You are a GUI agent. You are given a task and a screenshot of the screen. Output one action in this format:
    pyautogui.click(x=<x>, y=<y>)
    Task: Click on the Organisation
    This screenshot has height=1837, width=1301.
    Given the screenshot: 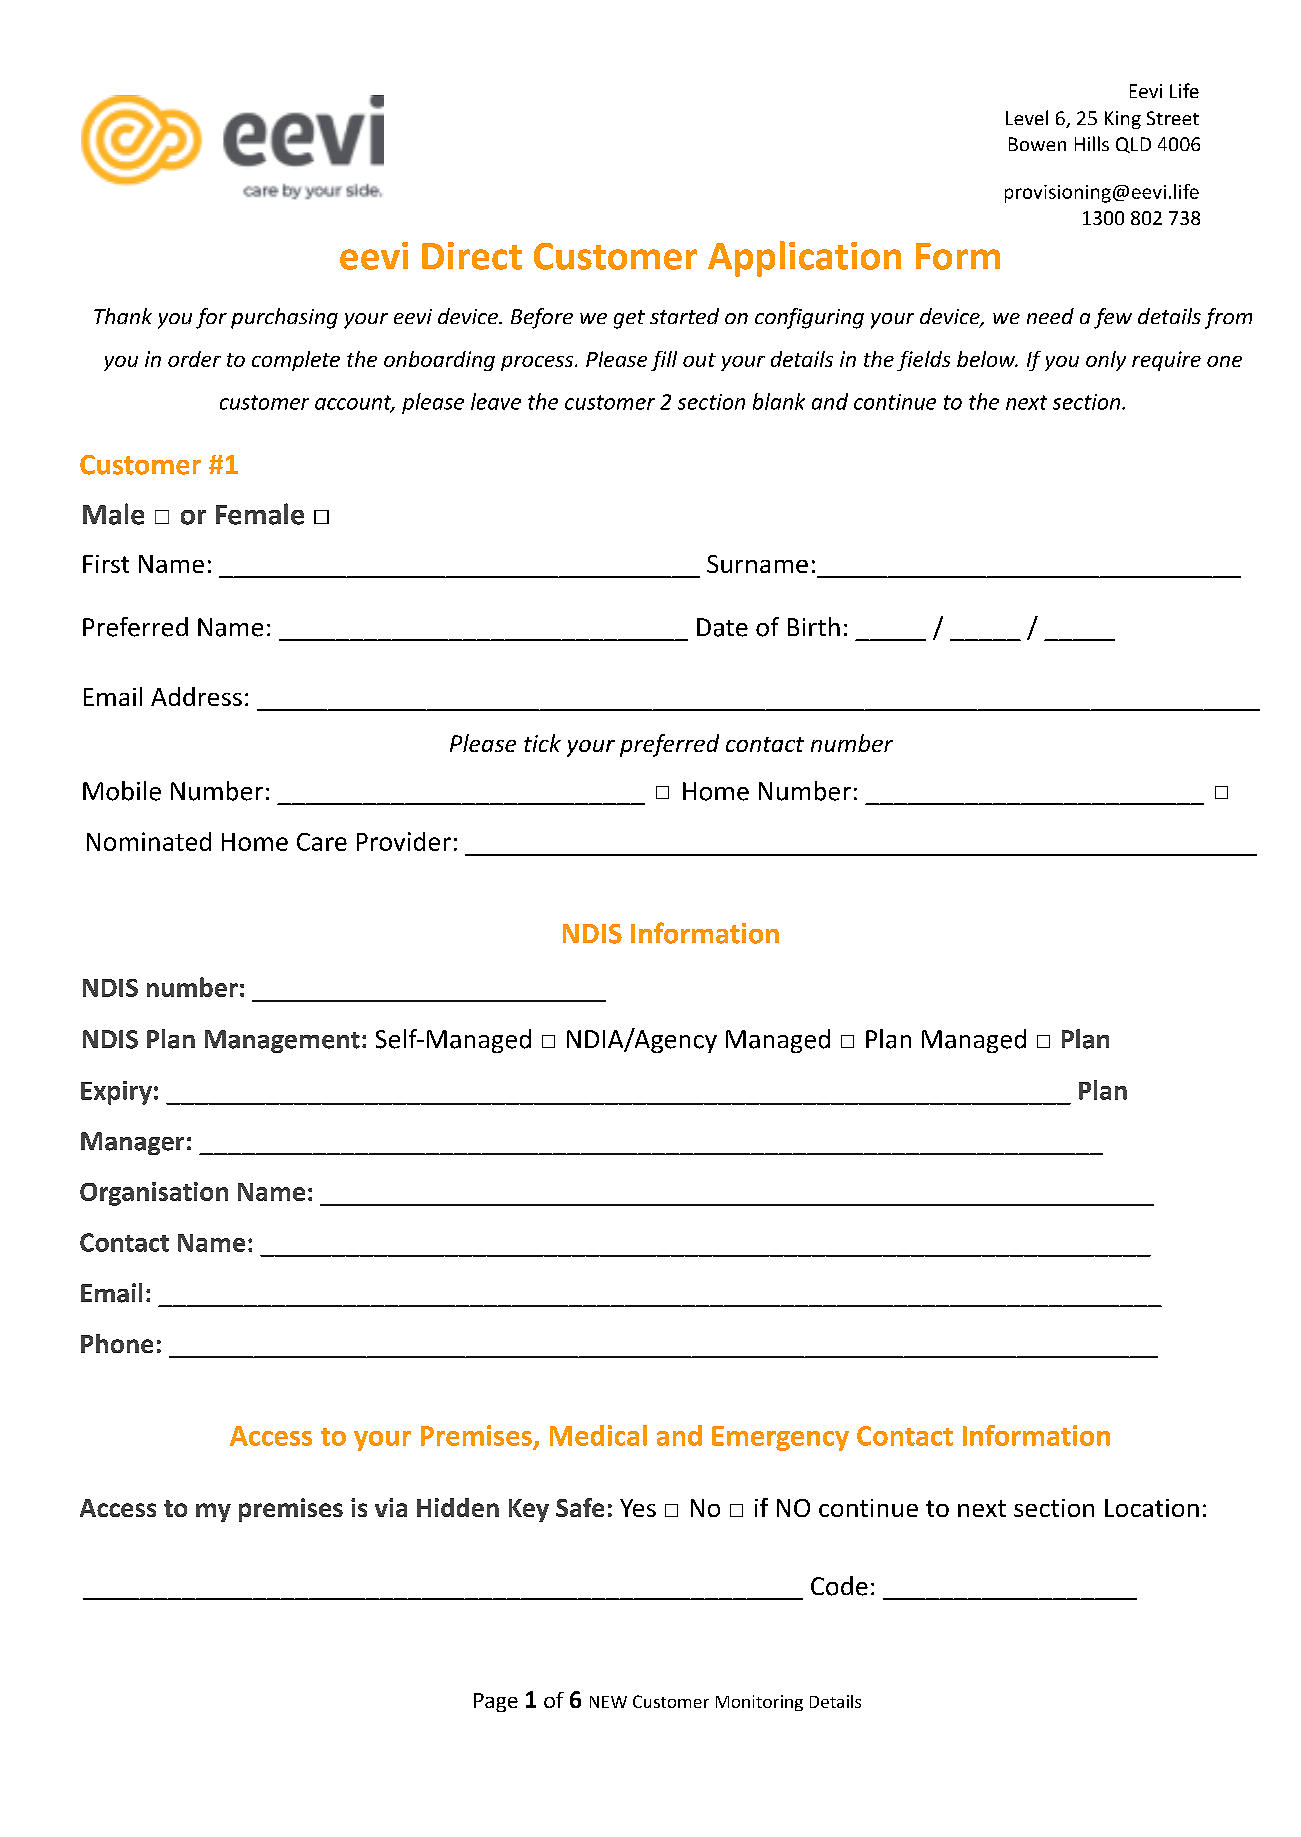 What is the action you would take?
    pyautogui.click(x=154, y=1194)
